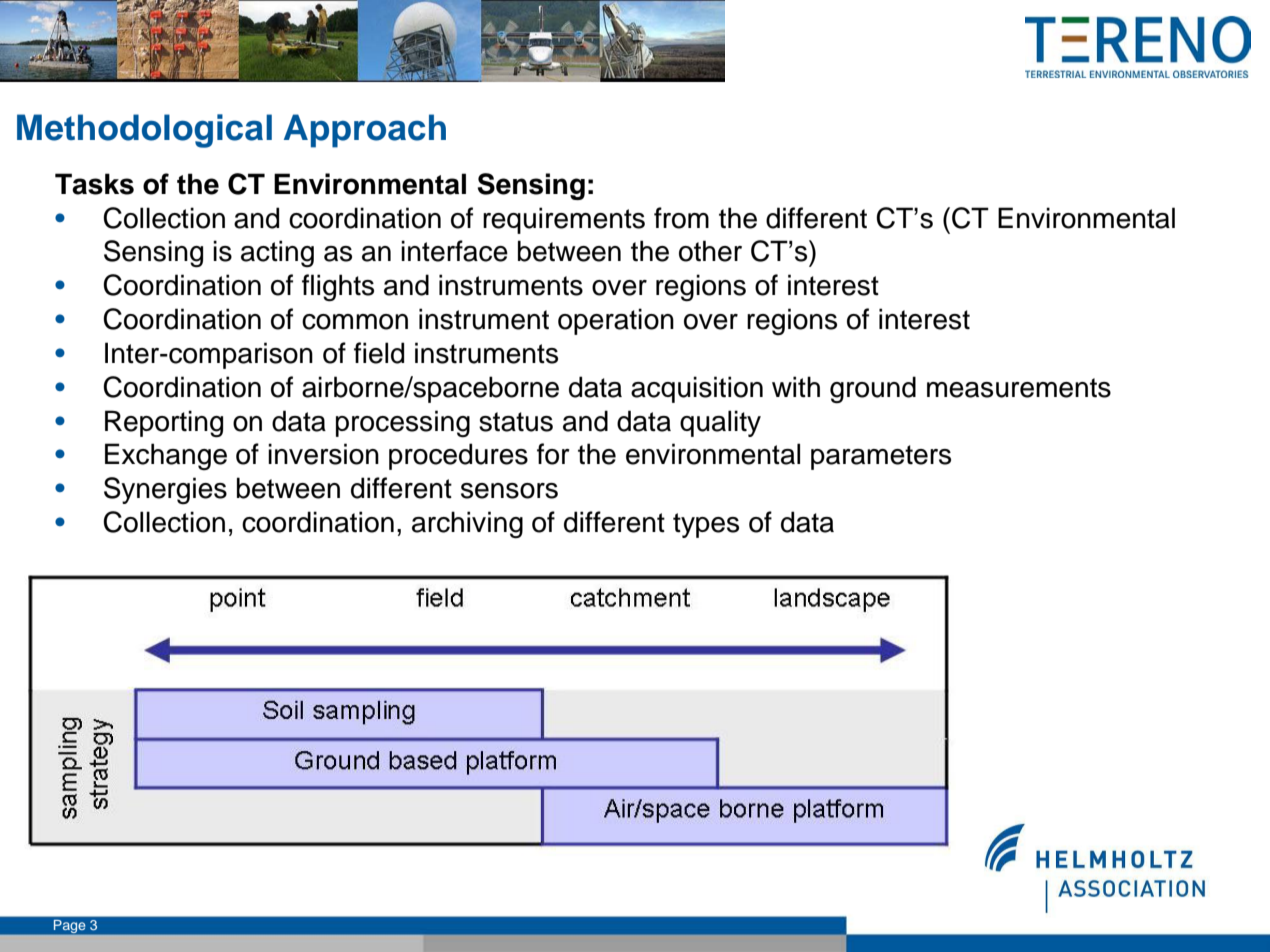 This screenshot has height=952, width=1270. I want to click on Methodological, so click(144, 131).
